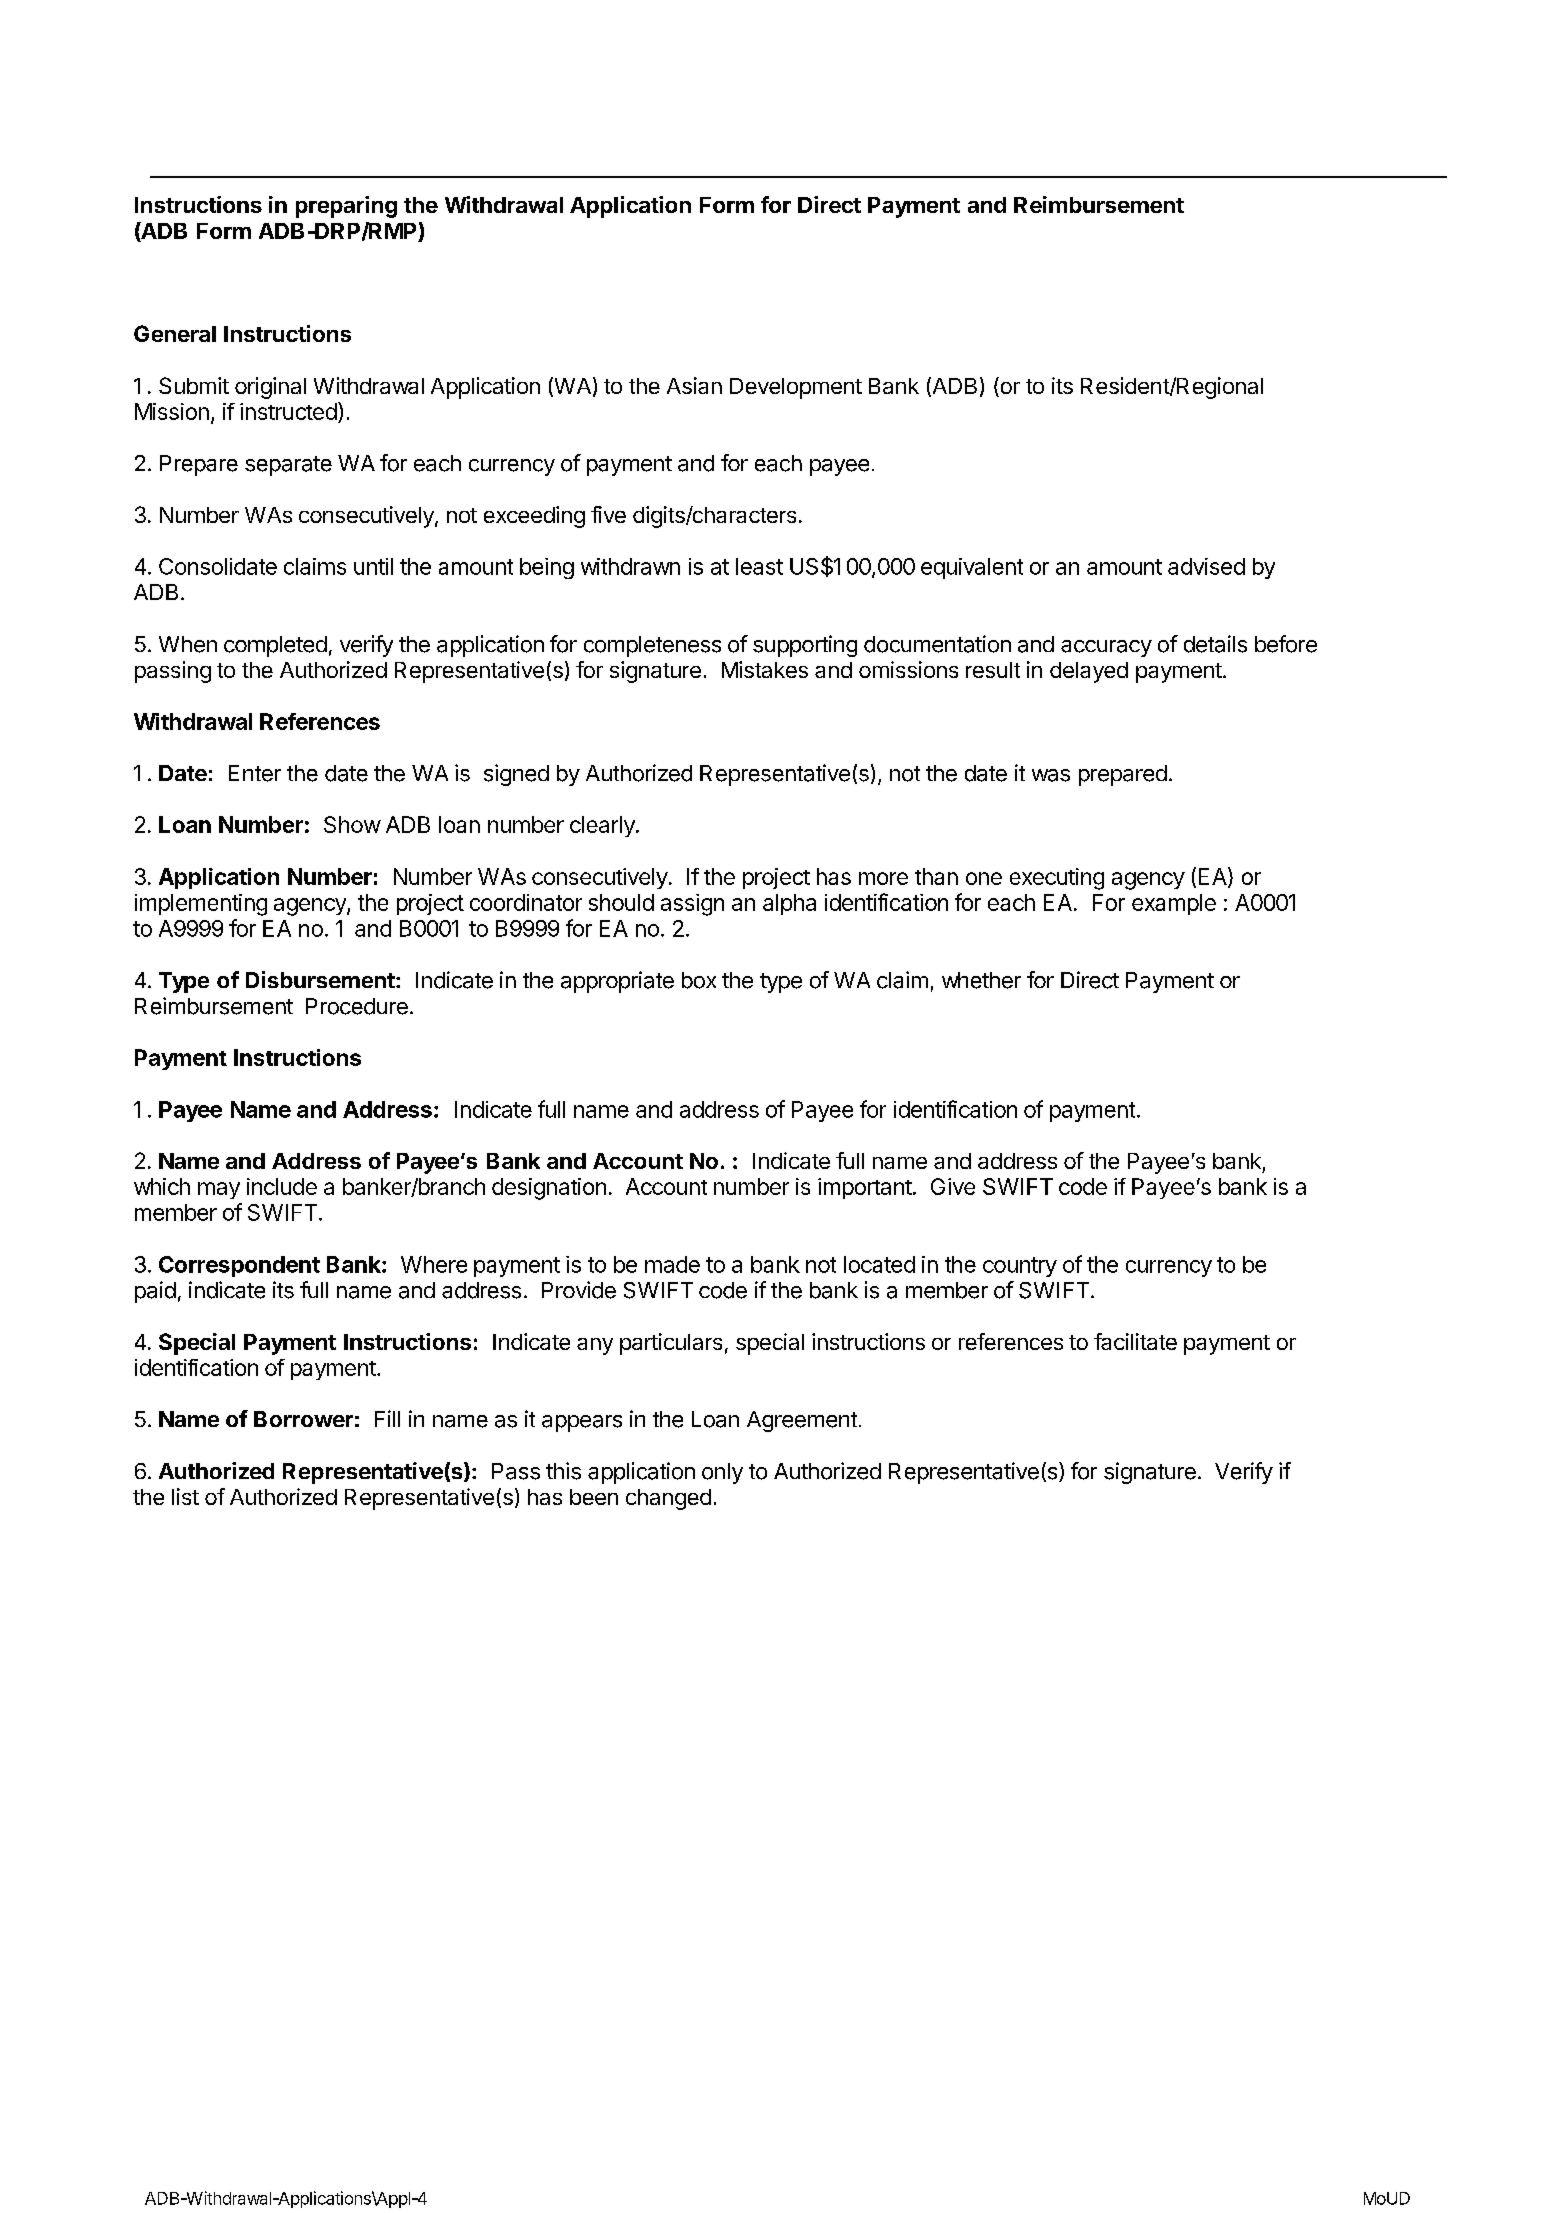 This screenshot has height=2213, width=1564. I want to click on Asian, so click(694, 385).
